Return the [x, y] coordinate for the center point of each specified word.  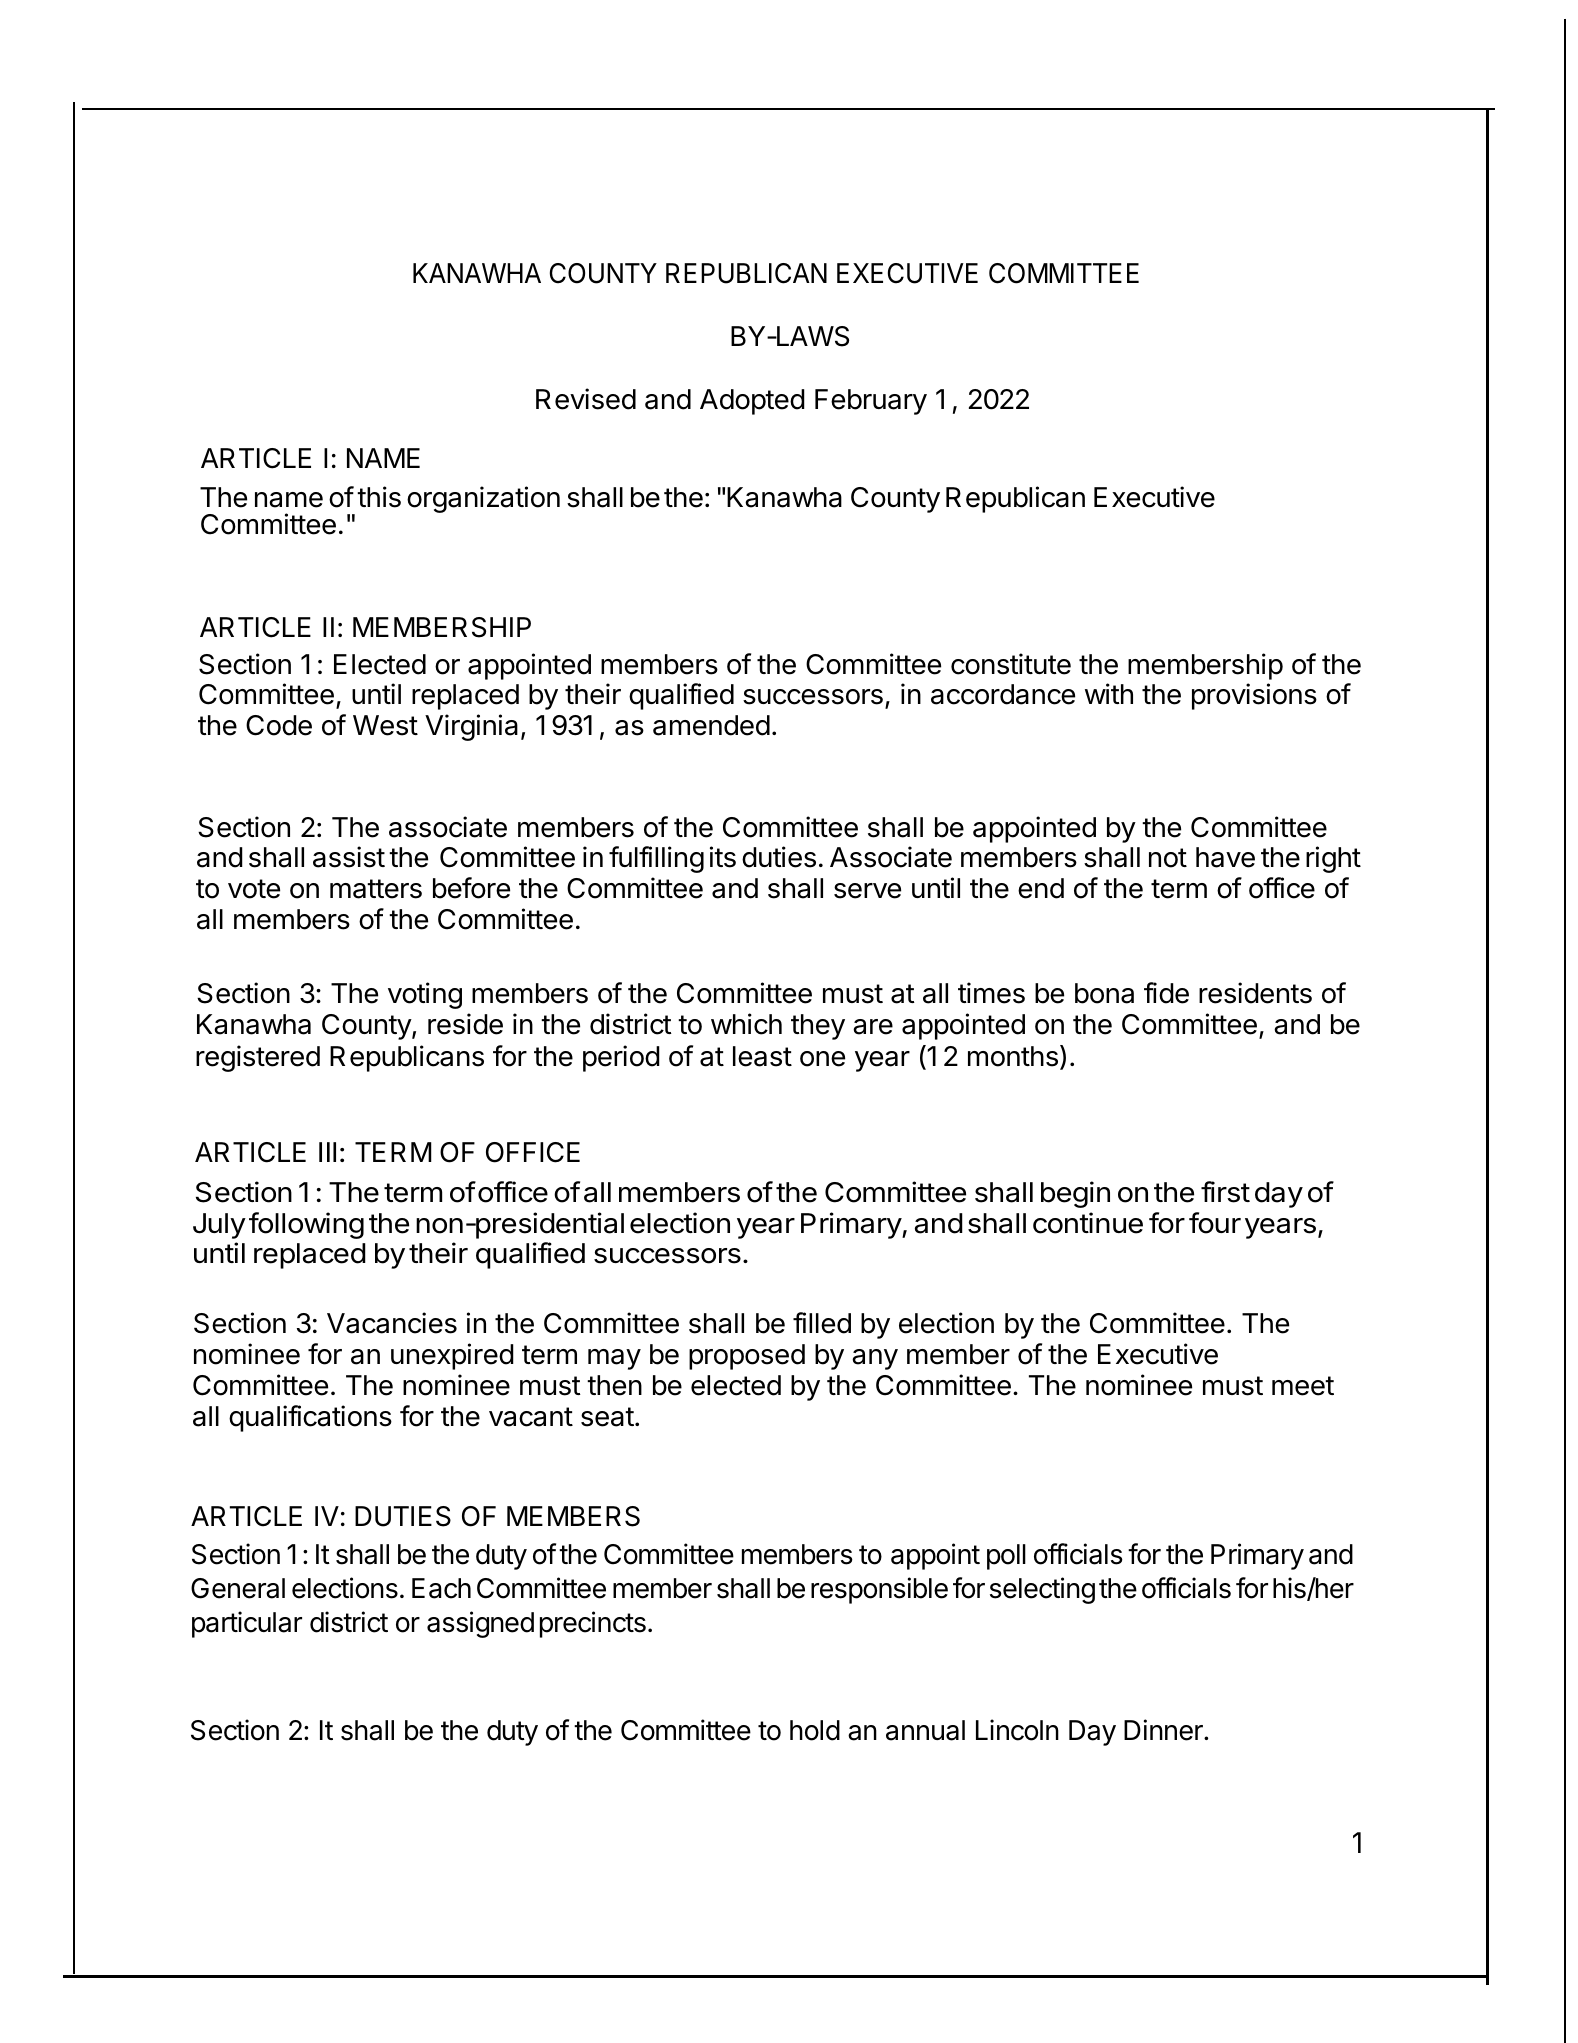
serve [867, 891]
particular [247, 1624]
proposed [747, 1357]
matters [376, 889]
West [385, 725]
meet [1303, 1386]
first [1225, 1192]
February [871, 402]
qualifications [310, 1418]
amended [711, 725]
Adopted [752, 402]
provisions [1254, 696]
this [379, 497]
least [762, 1056]
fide [1166, 993]
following [306, 1225]
